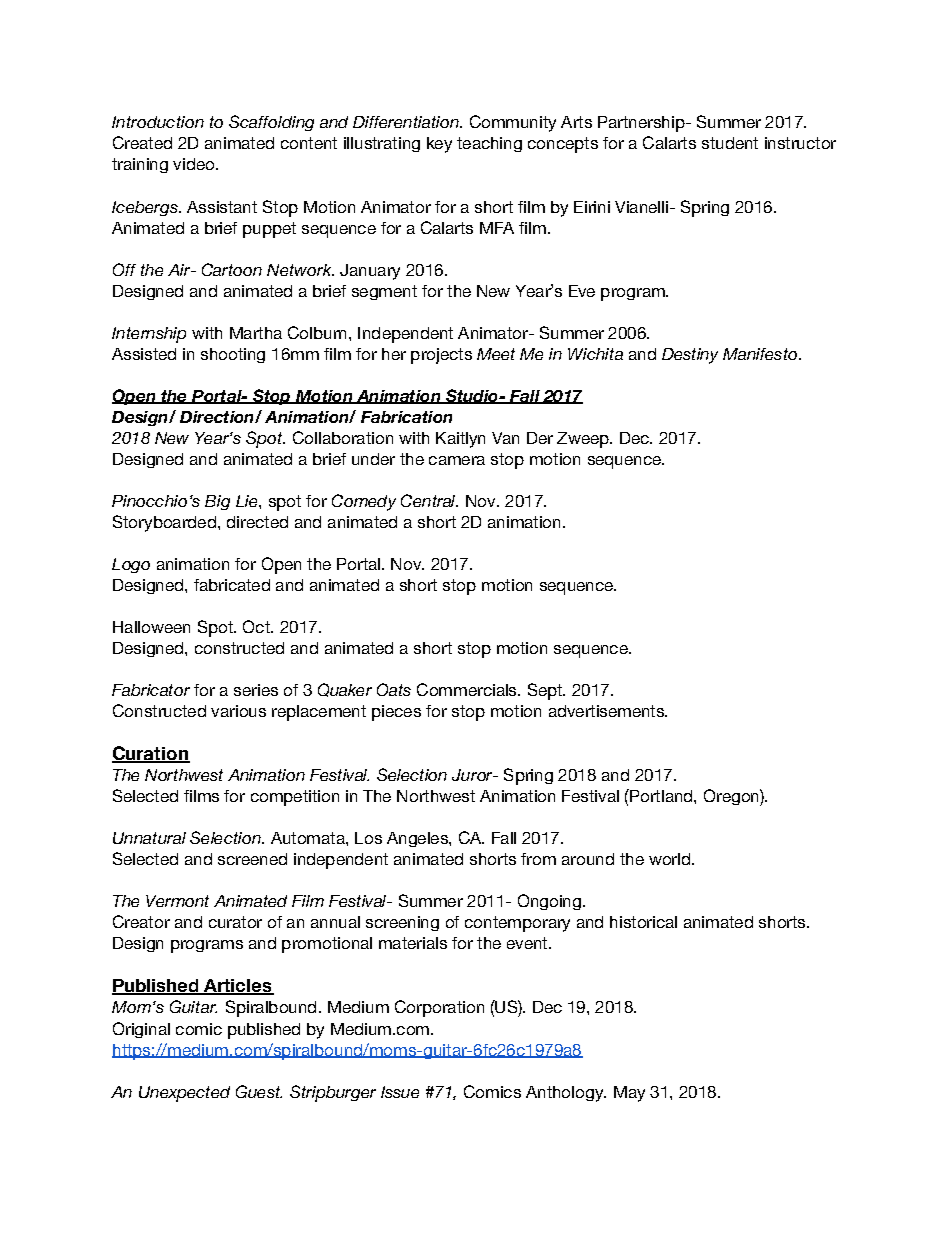 This document has width=952, height=1233. I want to click on shooting, so click(233, 355).
